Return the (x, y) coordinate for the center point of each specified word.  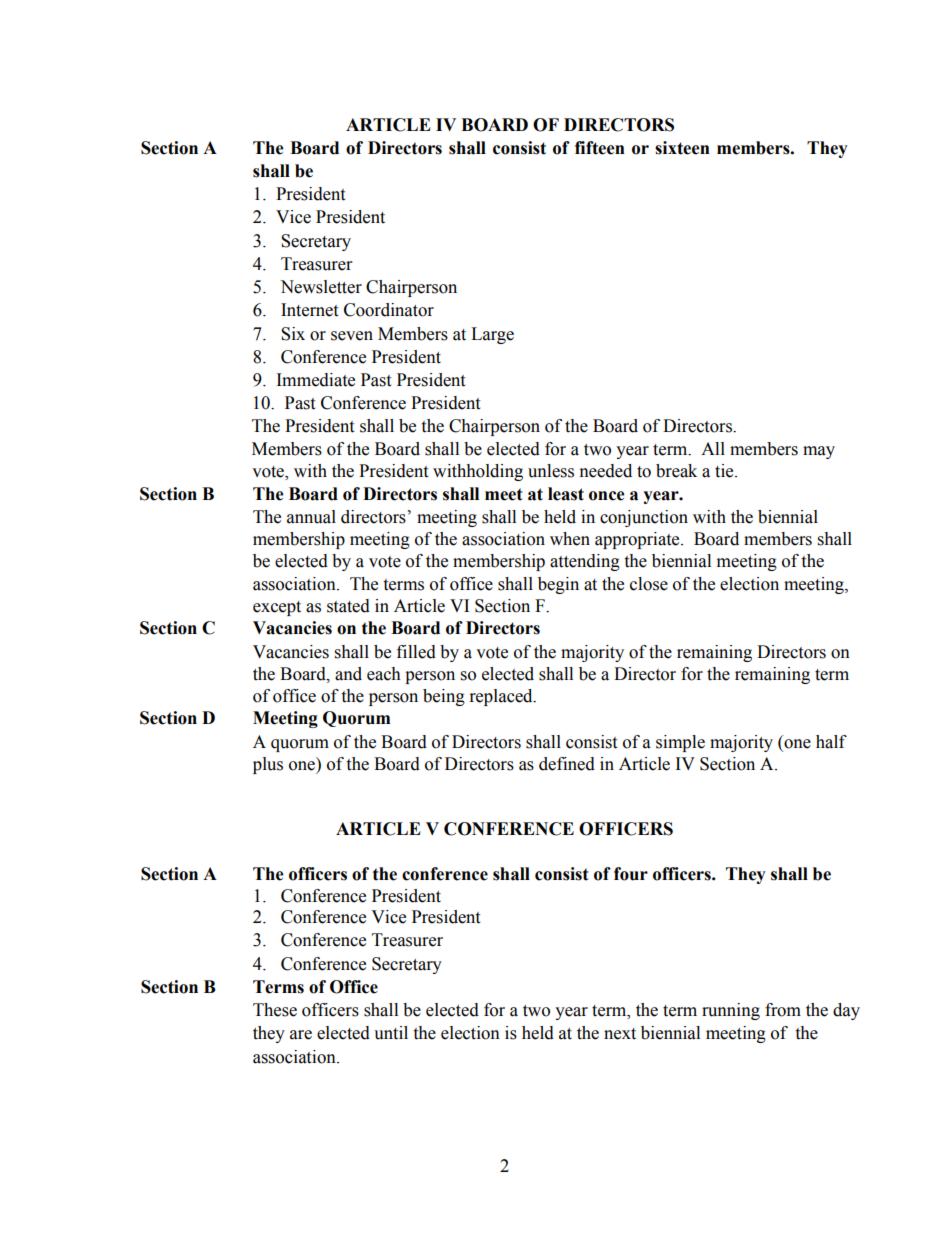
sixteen (682, 148)
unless (551, 471)
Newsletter (321, 287)
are (301, 1035)
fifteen (600, 148)
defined (567, 764)
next (620, 1034)
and (348, 674)
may (819, 452)
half (831, 742)
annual (311, 517)
